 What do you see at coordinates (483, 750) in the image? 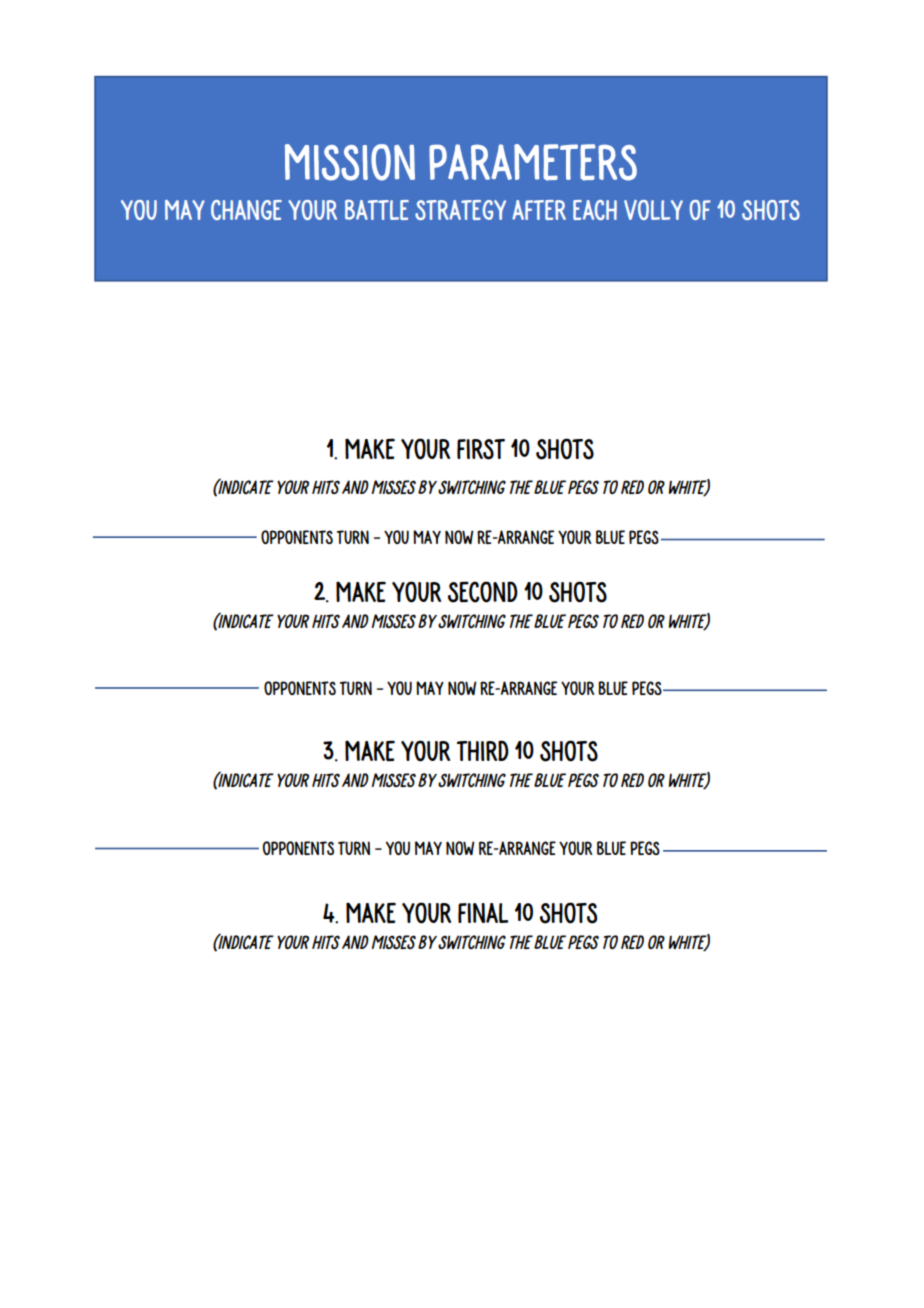
I see `third` at bounding box center [483, 750].
